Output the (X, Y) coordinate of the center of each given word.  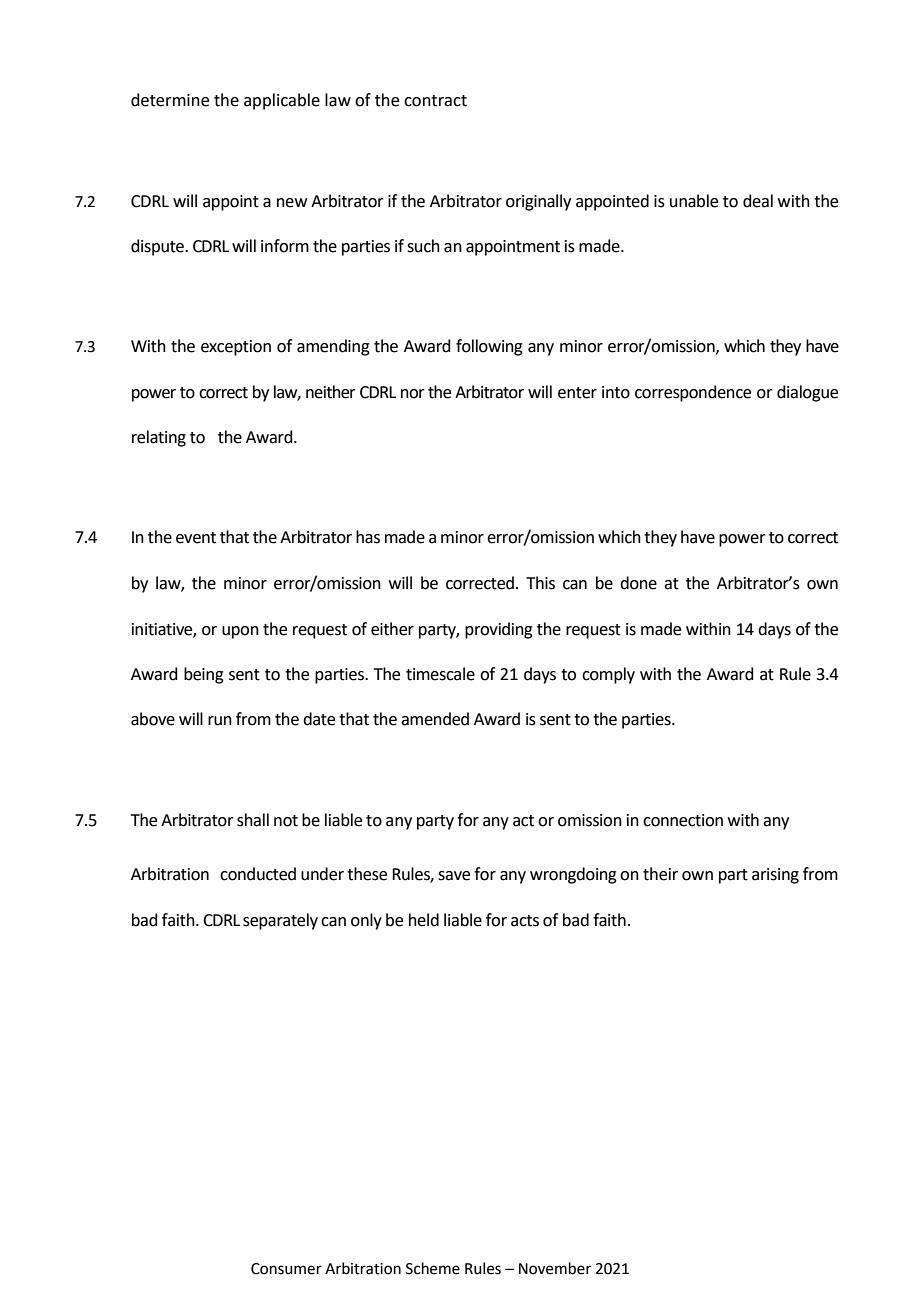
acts (525, 921)
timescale (440, 674)
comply (608, 675)
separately (280, 921)
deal (758, 201)
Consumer (286, 1269)
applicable (282, 101)
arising (775, 876)
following (489, 347)
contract (435, 101)
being (204, 675)
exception (236, 348)
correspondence (693, 393)
